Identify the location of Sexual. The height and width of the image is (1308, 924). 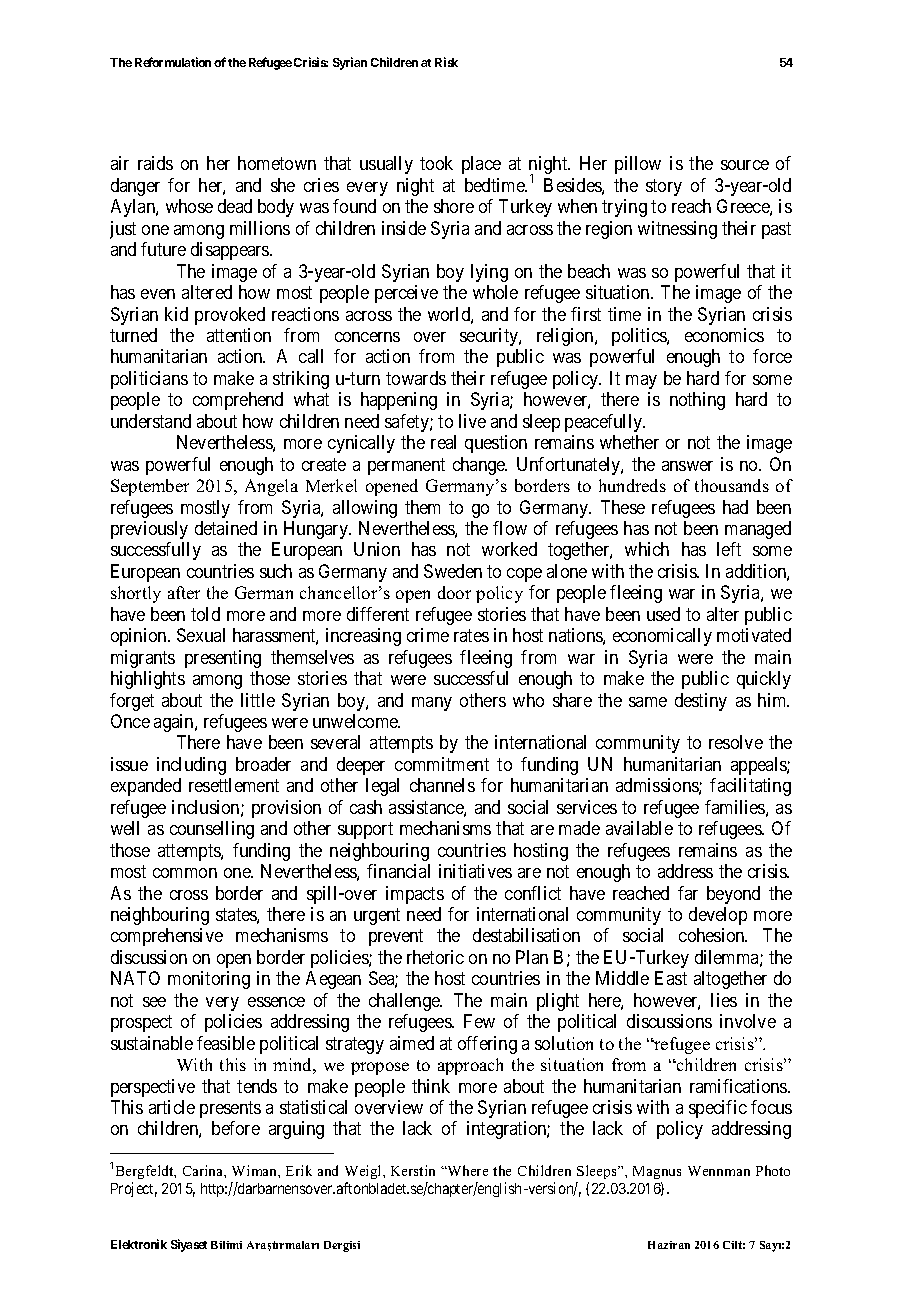
(201, 635).
